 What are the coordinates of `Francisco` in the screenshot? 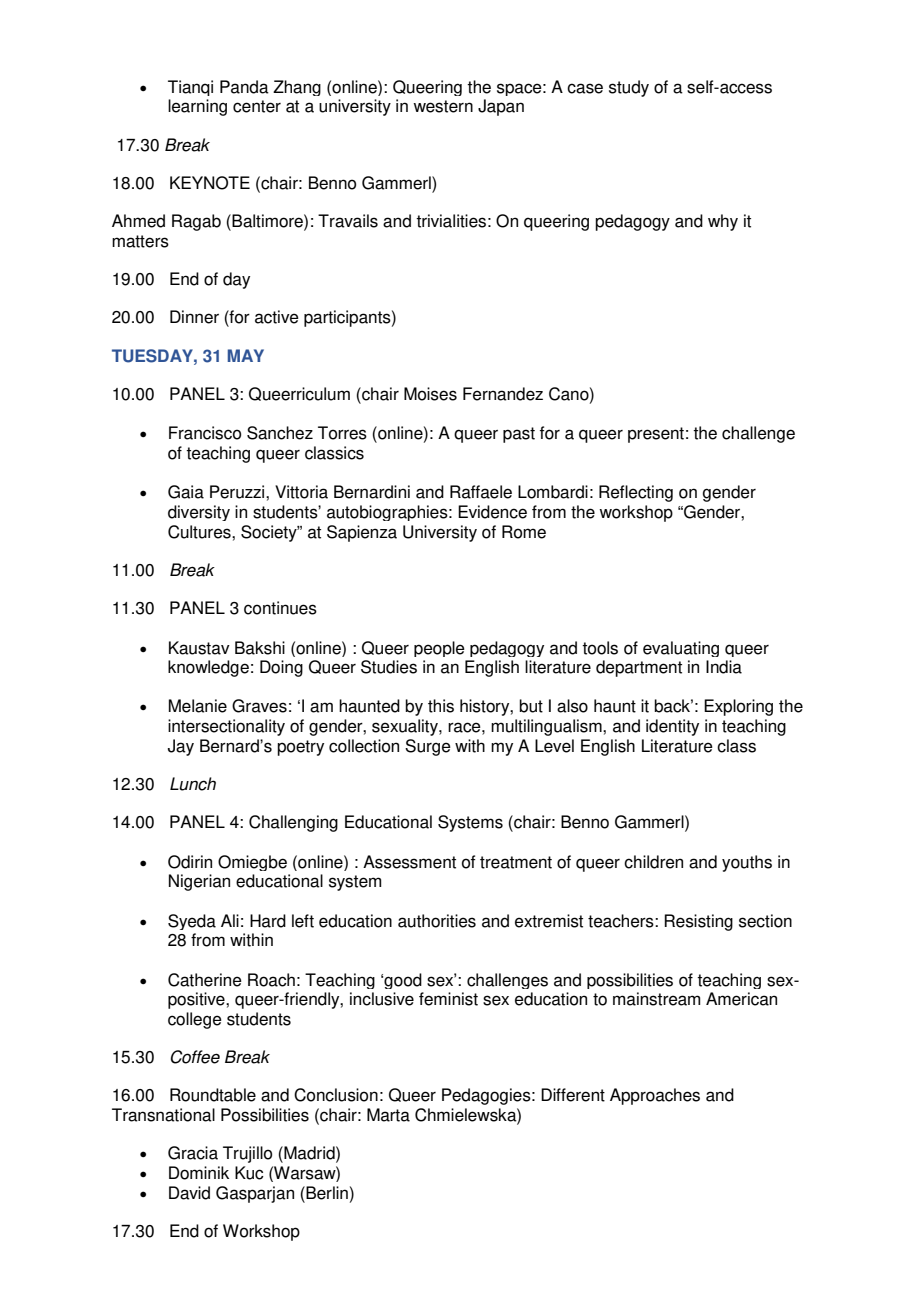 It's located at (205, 433).
